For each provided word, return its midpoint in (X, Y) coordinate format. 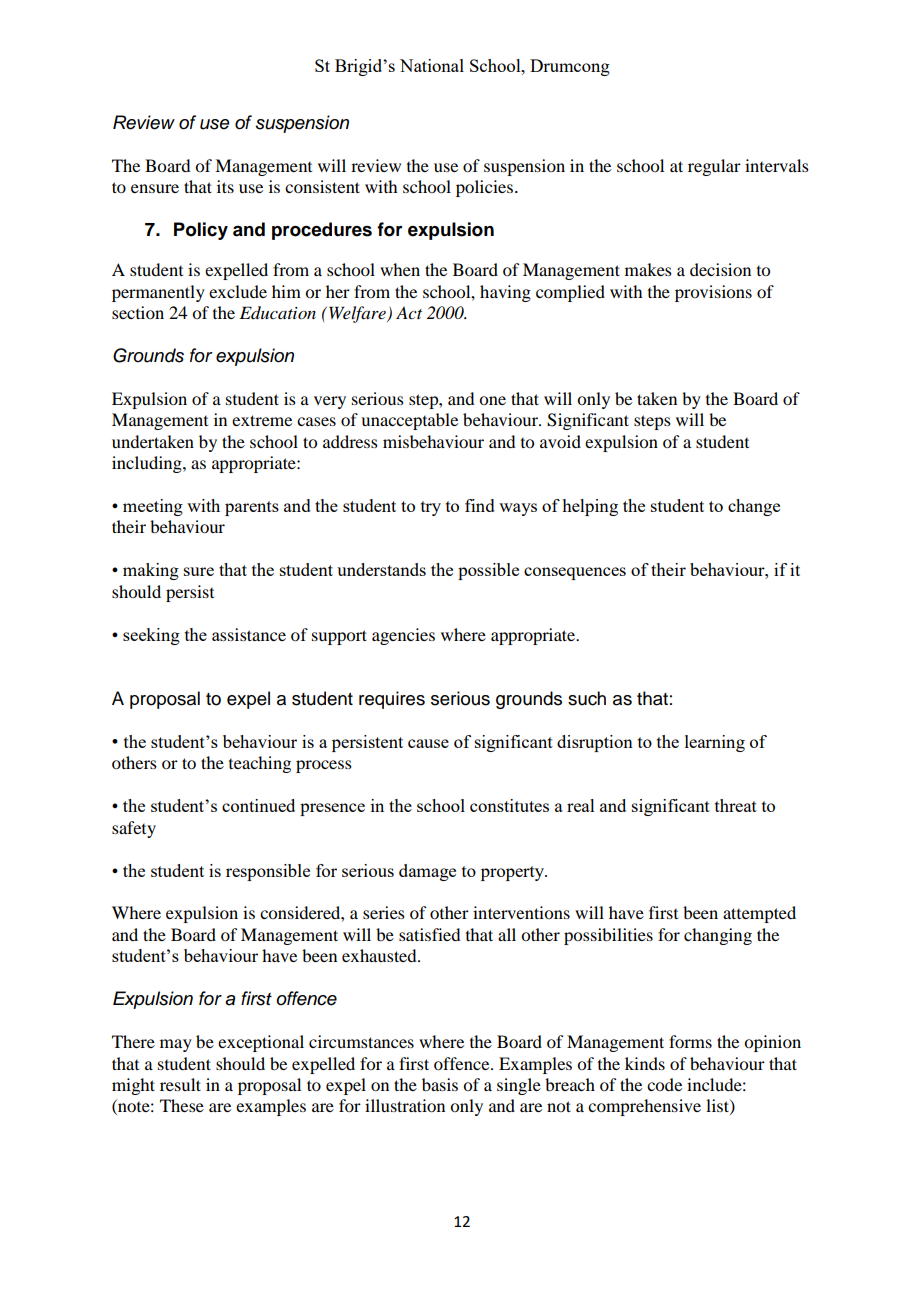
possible (488, 571)
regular (714, 167)
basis (440, 1084)
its (225, 186)
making (151, 571)
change (754, 507)
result (180, 1084)
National (432, 65)
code (664, 1084)
